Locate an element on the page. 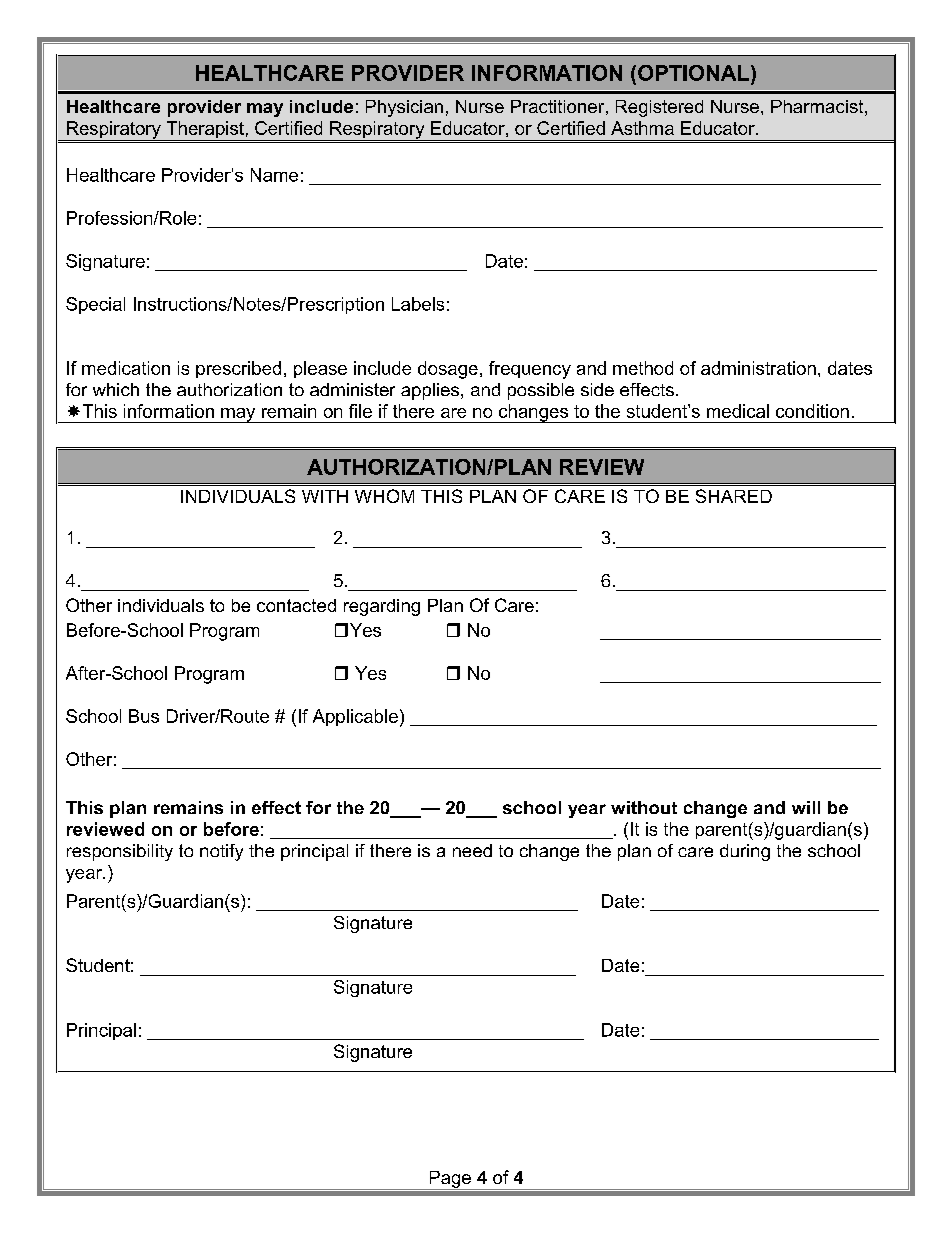 The image size is (952, 1233). need is located at coordinates (472, 850).
